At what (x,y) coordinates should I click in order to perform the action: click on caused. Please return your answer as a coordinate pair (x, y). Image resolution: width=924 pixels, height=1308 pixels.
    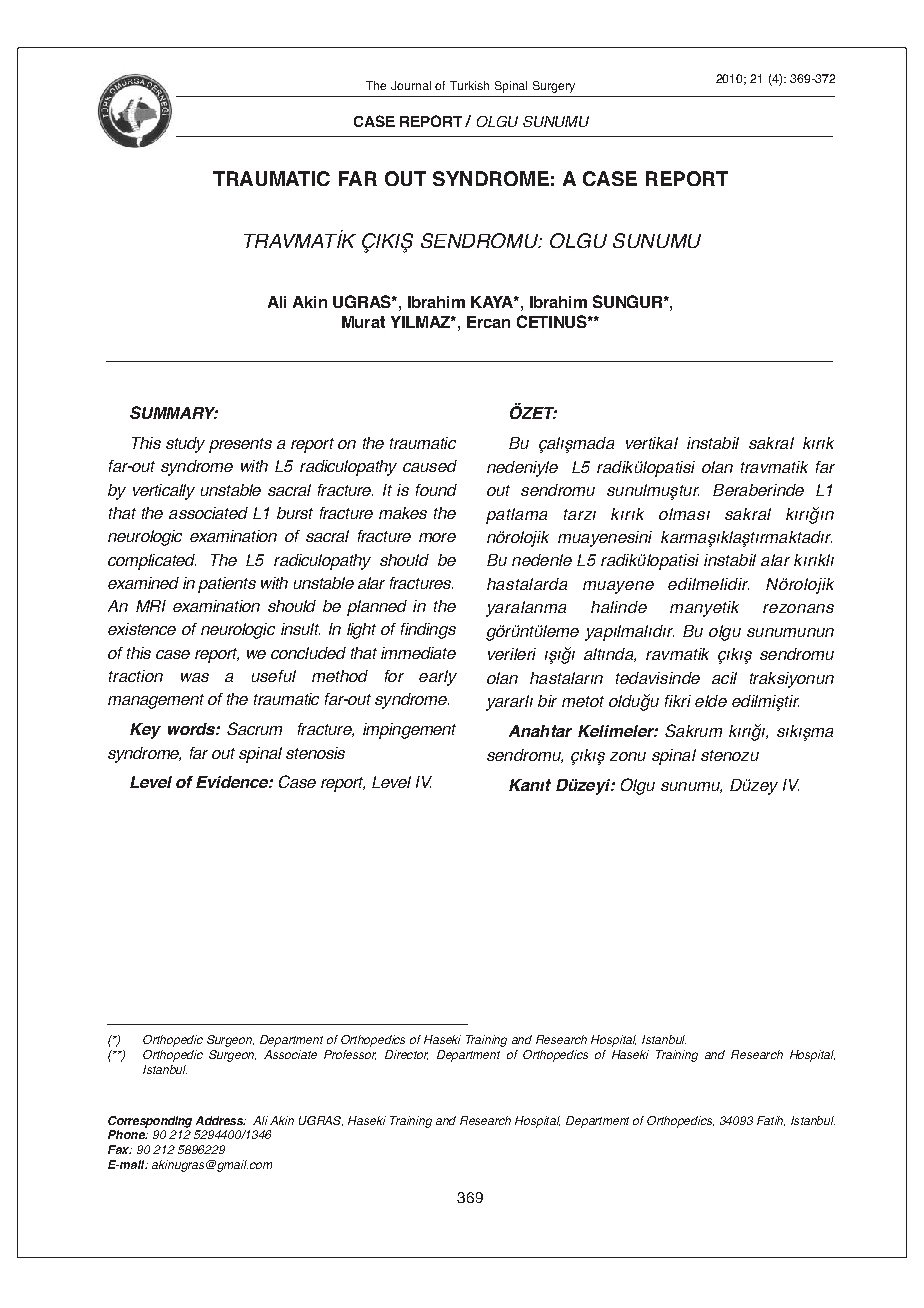
    Looking at the image, I should click on (430, 466).
